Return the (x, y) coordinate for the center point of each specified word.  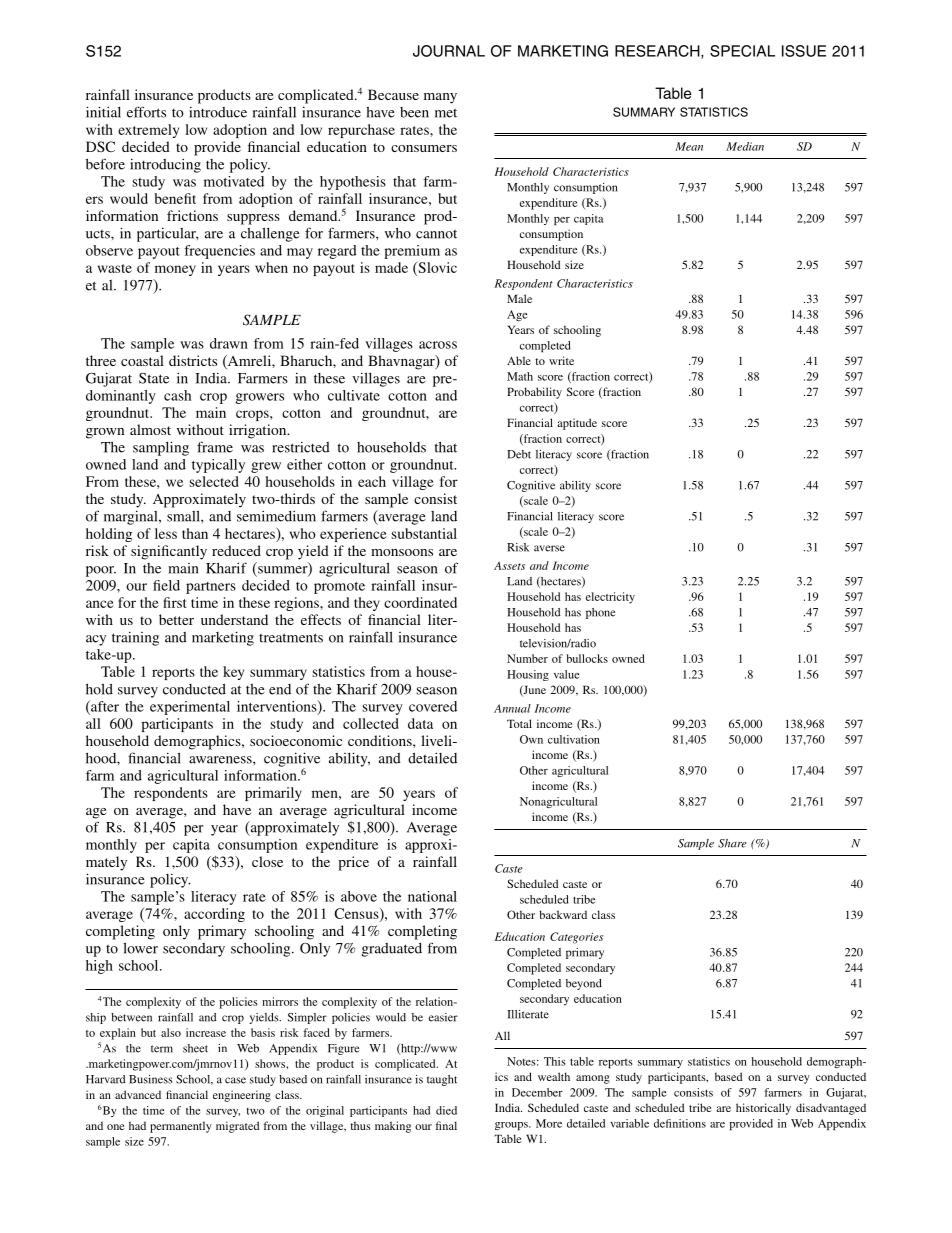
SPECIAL (742, 51)
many (440, 98)
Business (151, 1079)
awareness (221, 760)
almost (150, 429)
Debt (519, 454)
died (446, 1110)
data (420, 723)
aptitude (577, 424)
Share (732, 843)
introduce (218, 112)
